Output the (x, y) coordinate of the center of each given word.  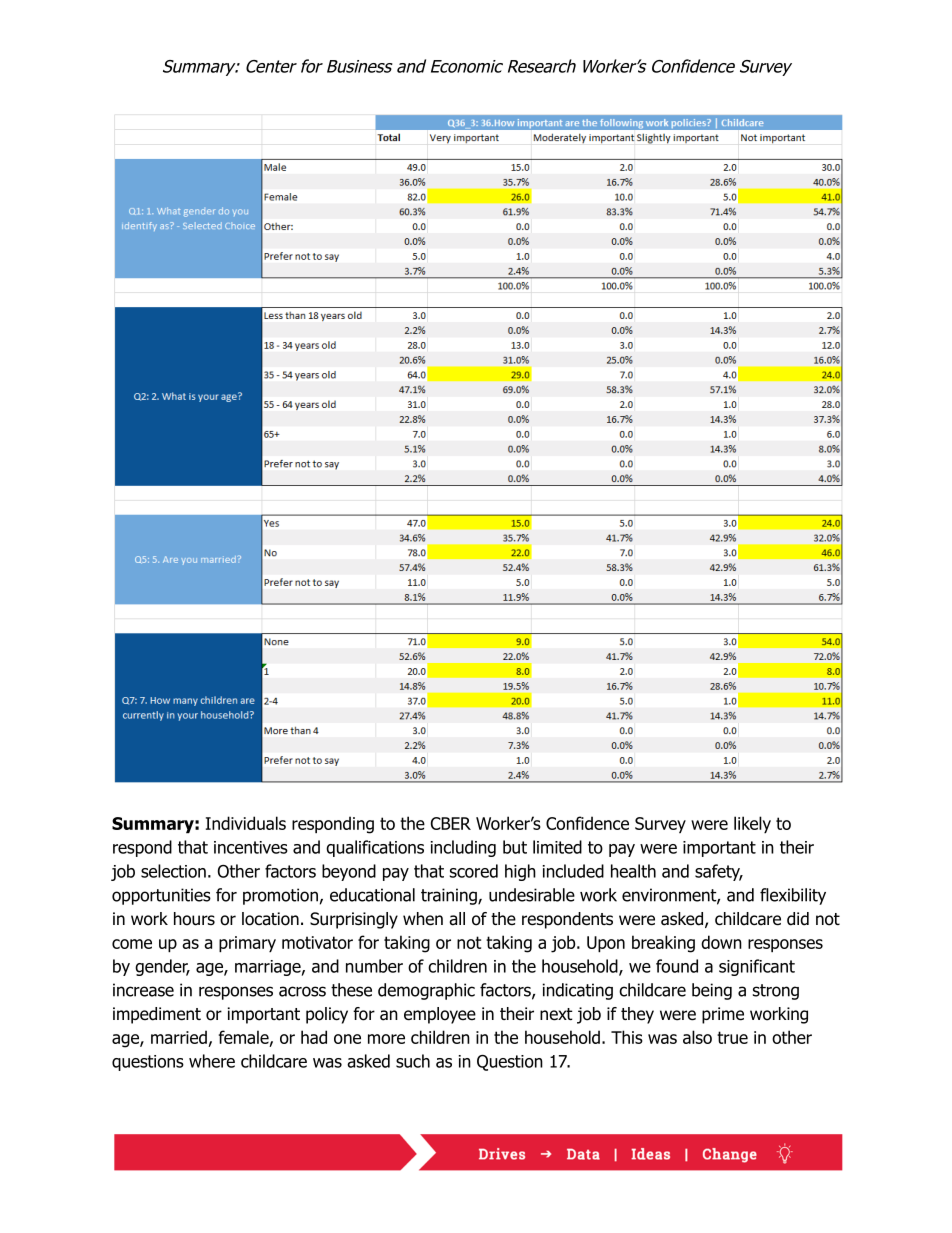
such (413, 1061)
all (457, 919)
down (721, 942)
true (732, 1037)
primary (247, 944)
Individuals (246, 823)
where (212, 1061)
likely (752, 824)
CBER (451, 823)
